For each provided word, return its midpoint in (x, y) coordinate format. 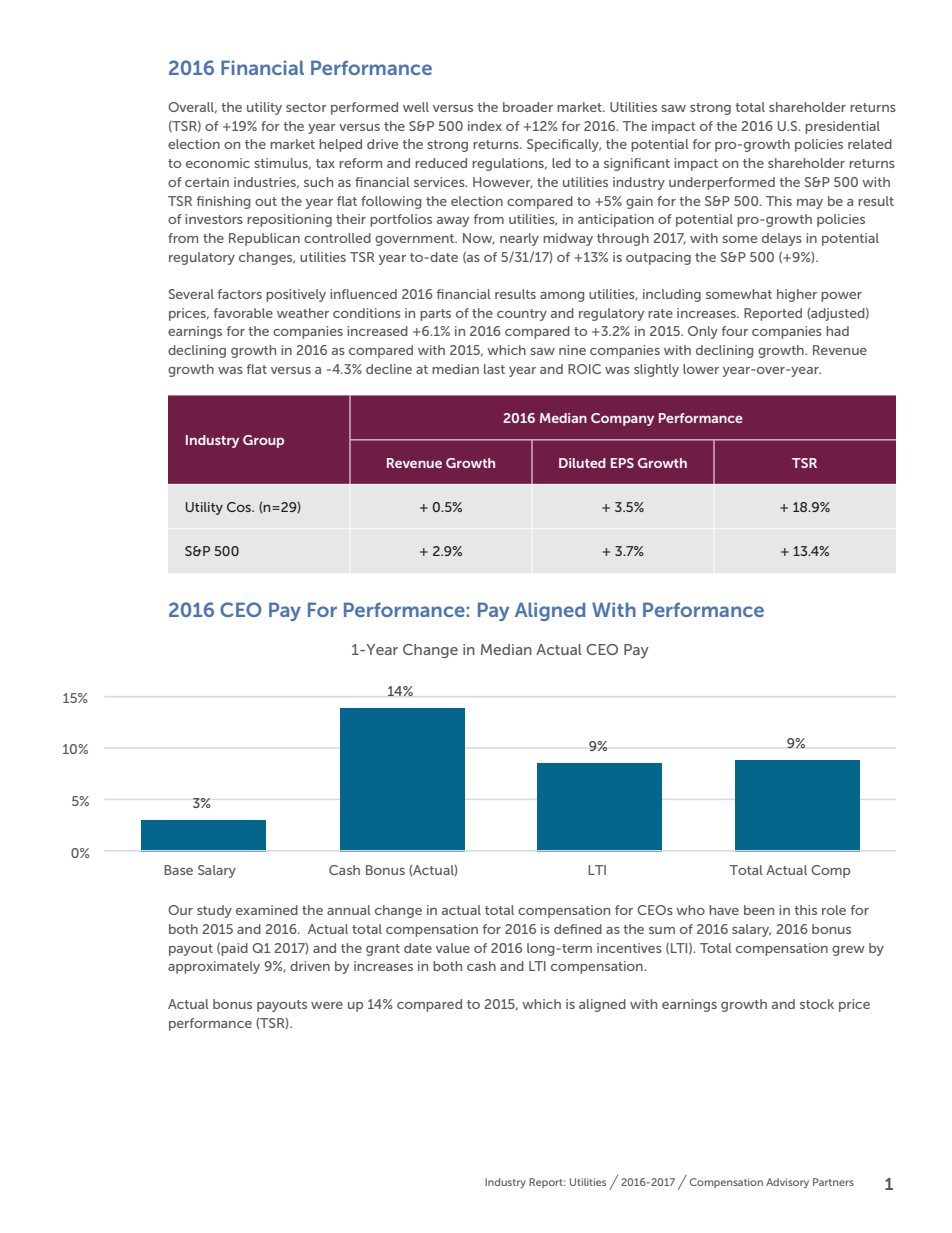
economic (218, 163)
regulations (509, 164)
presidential (842, 127)
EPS (622, 463)
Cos (240, 507)
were (327, 1005)
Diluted (582, 463)
